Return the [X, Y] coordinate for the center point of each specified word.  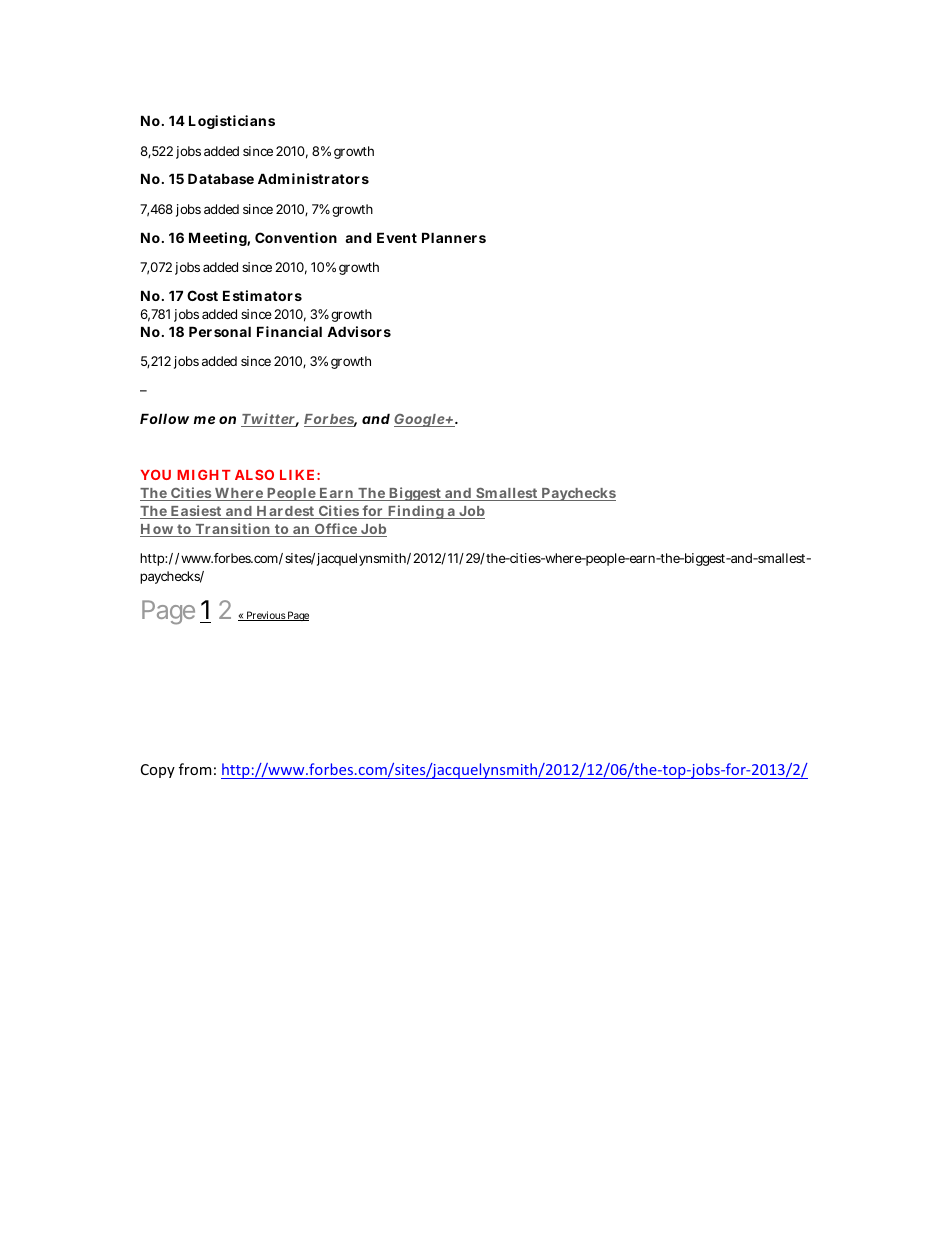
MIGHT [204, 475]
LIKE [297, 475]
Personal [220, 331]
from [195, 769]
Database [221, 178]
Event [397, 237]
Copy [158, 771]
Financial [289, 331]
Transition [233, 530]
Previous [265, 616]
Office [336, 530]
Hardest [285, 512]
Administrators [313, 178]
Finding [416, 512]
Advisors [359, 331]
